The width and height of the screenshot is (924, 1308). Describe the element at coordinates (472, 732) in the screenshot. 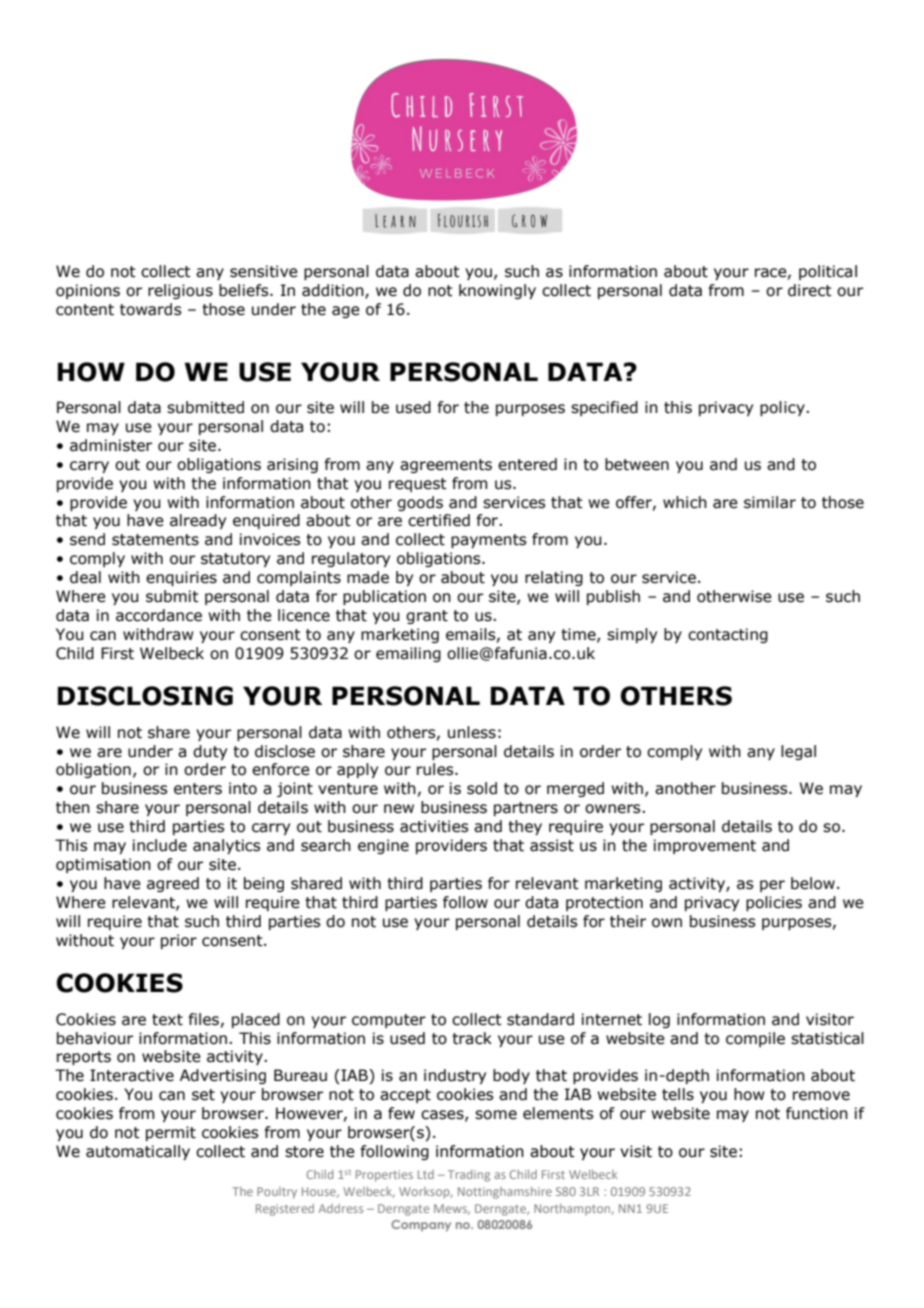

I see `unless` at that location.
